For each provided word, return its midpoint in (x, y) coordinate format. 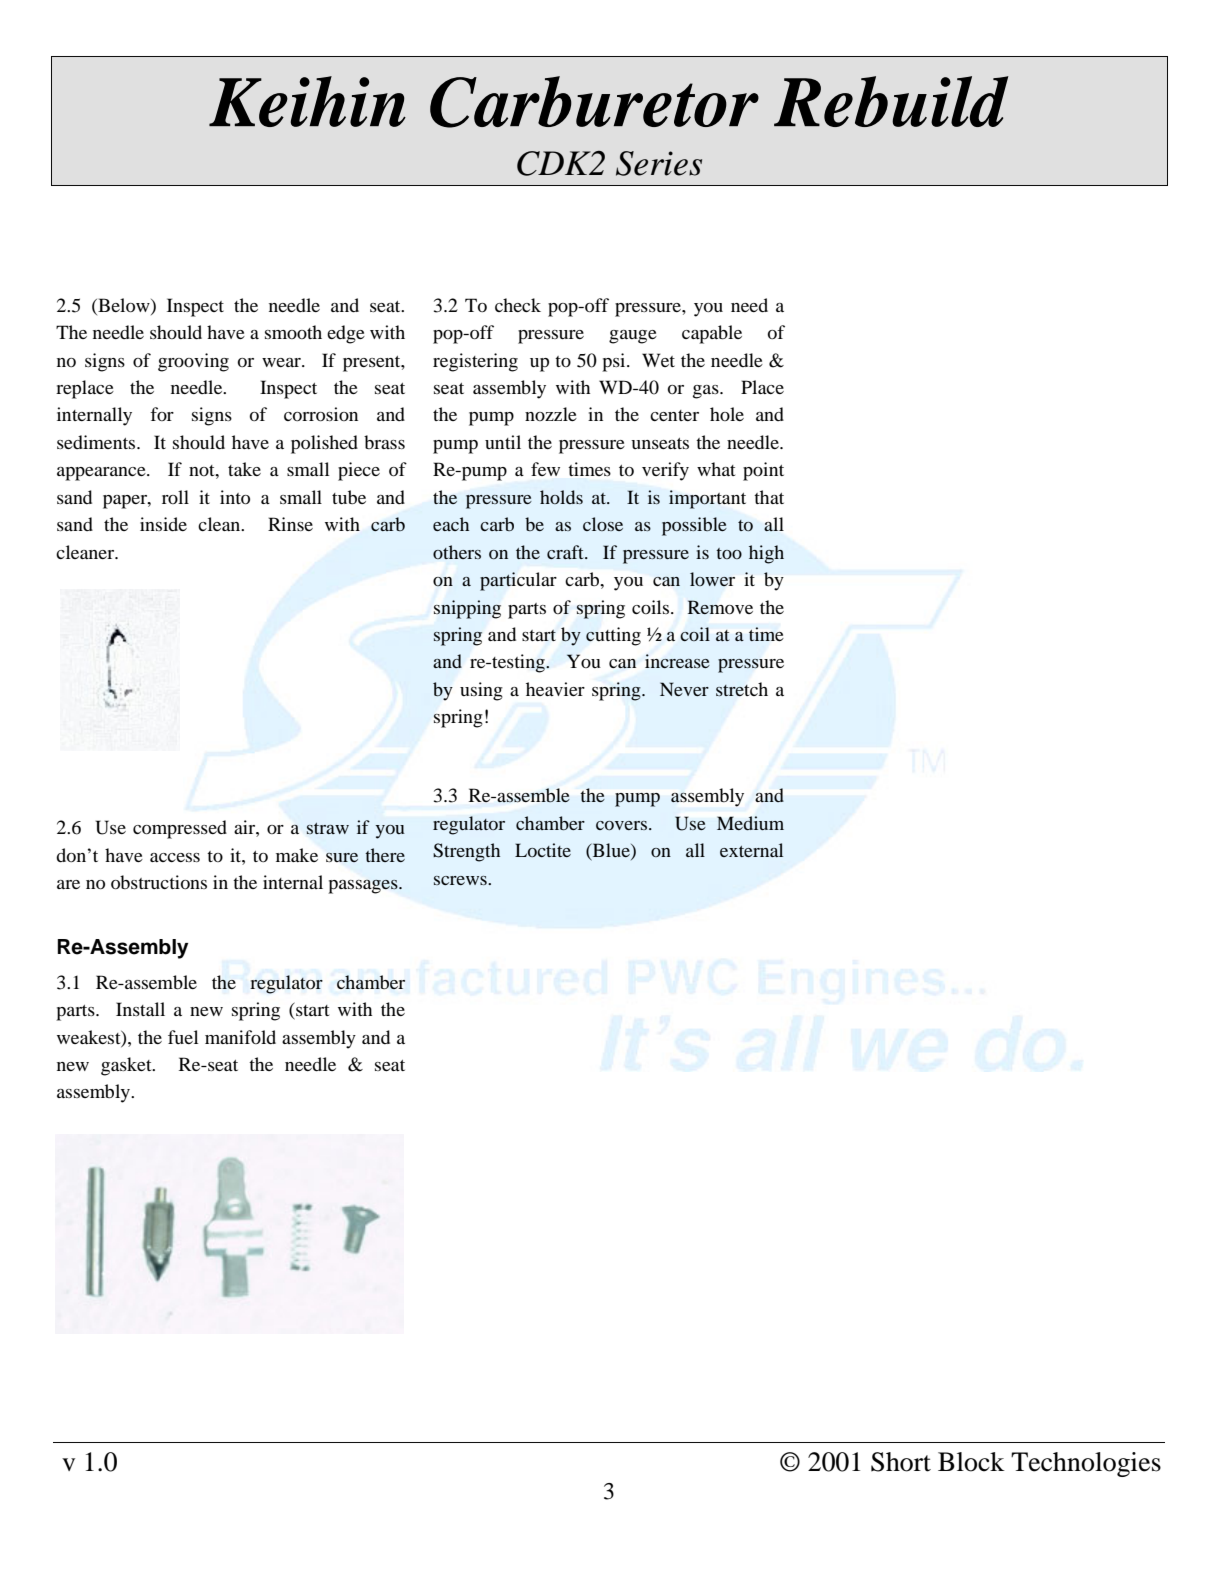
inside (163, 524)
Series (659, 163)
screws (461, 880)
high (766, 554)
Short (901, 1462)
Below (124, 305)
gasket (127, 1066)
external (751, 850)
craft (566, 552)
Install (140, 1009)
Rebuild (891, 101)
